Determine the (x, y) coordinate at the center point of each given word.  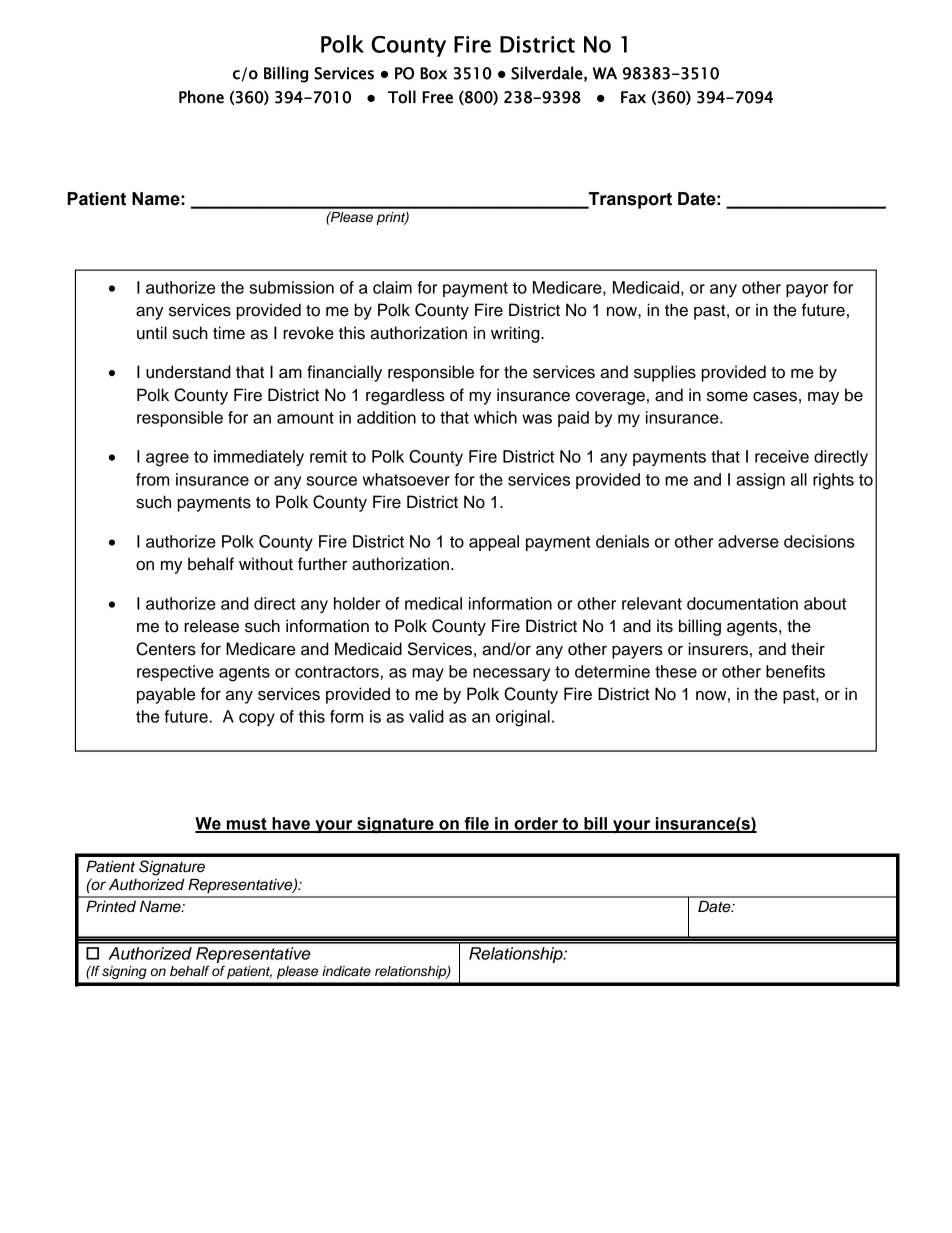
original (523, 718)
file (476, 824)
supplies (665, 373)
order (536, 824)
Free (437, 97)
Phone (201, 97)
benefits (795, 671)
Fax (633, 97)
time (229, 333)
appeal (494, 543)
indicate (346, 971)
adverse (748, 541)
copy (257, 719)
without (266, 564)
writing (516, 334)
